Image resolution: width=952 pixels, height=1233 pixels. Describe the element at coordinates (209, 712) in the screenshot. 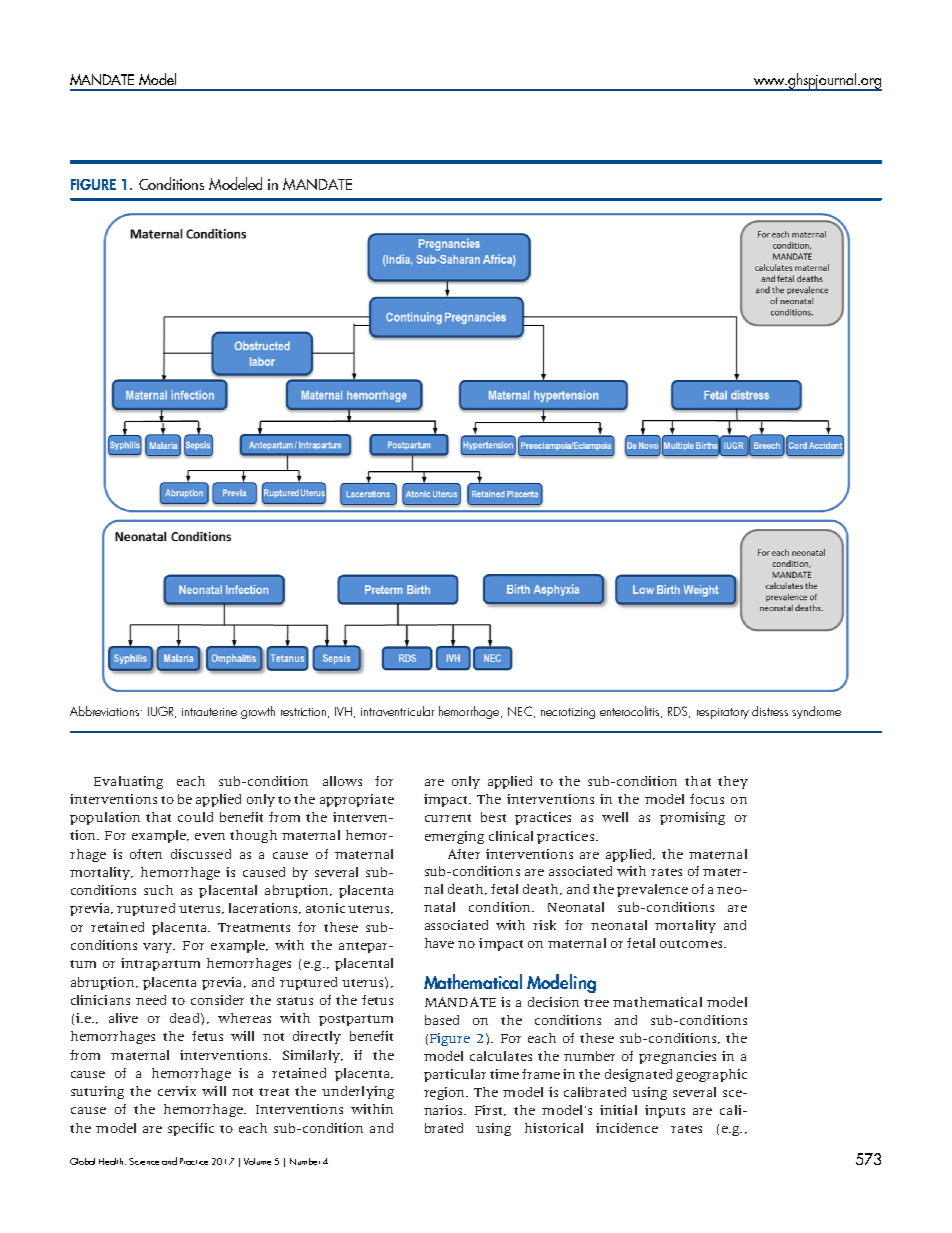

I see `intrauterine` at that location.
